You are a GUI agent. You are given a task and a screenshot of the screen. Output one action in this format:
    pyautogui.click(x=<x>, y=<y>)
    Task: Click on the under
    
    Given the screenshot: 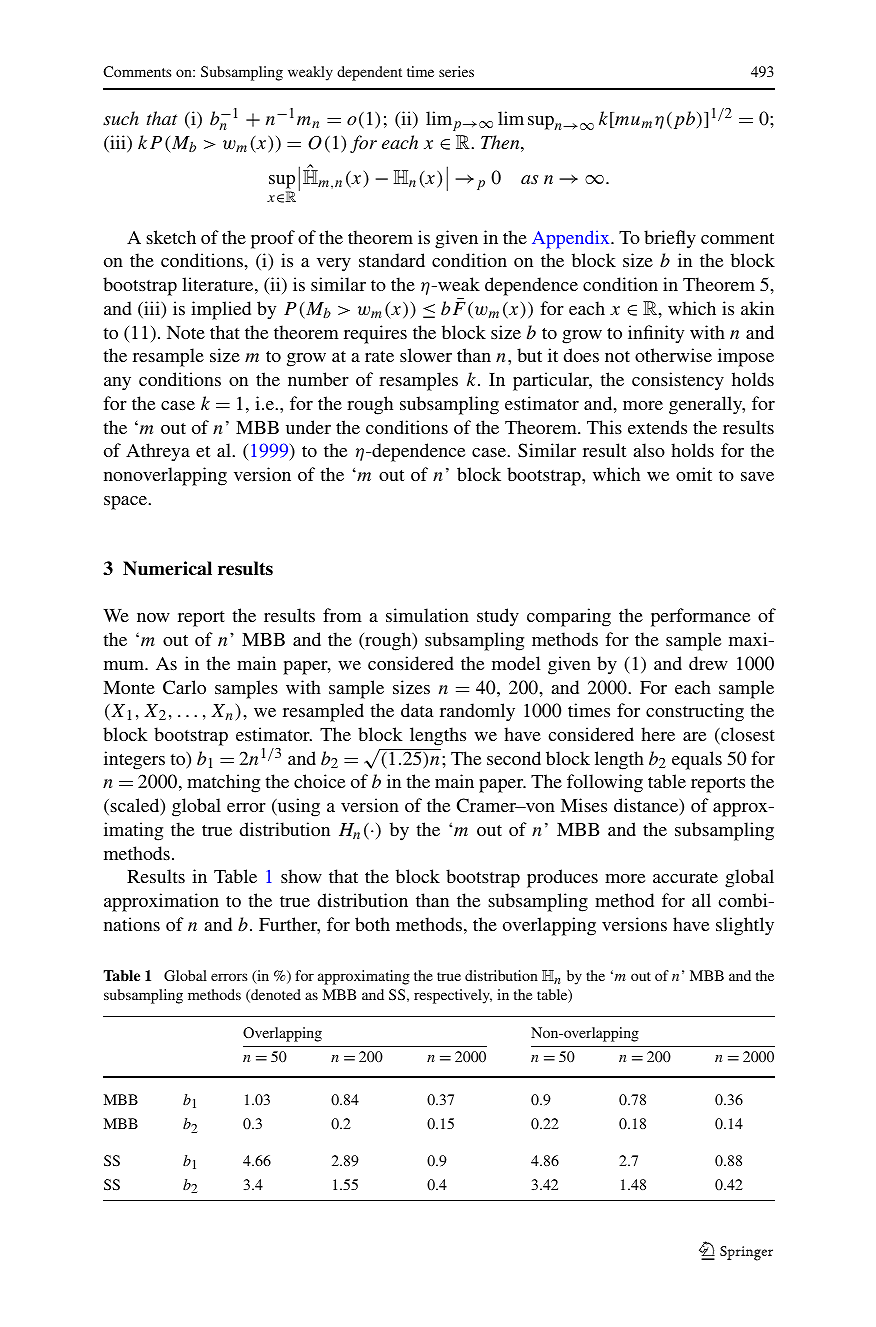 What is the action you would take?
    pyautogui.click(x=308, y=427)
